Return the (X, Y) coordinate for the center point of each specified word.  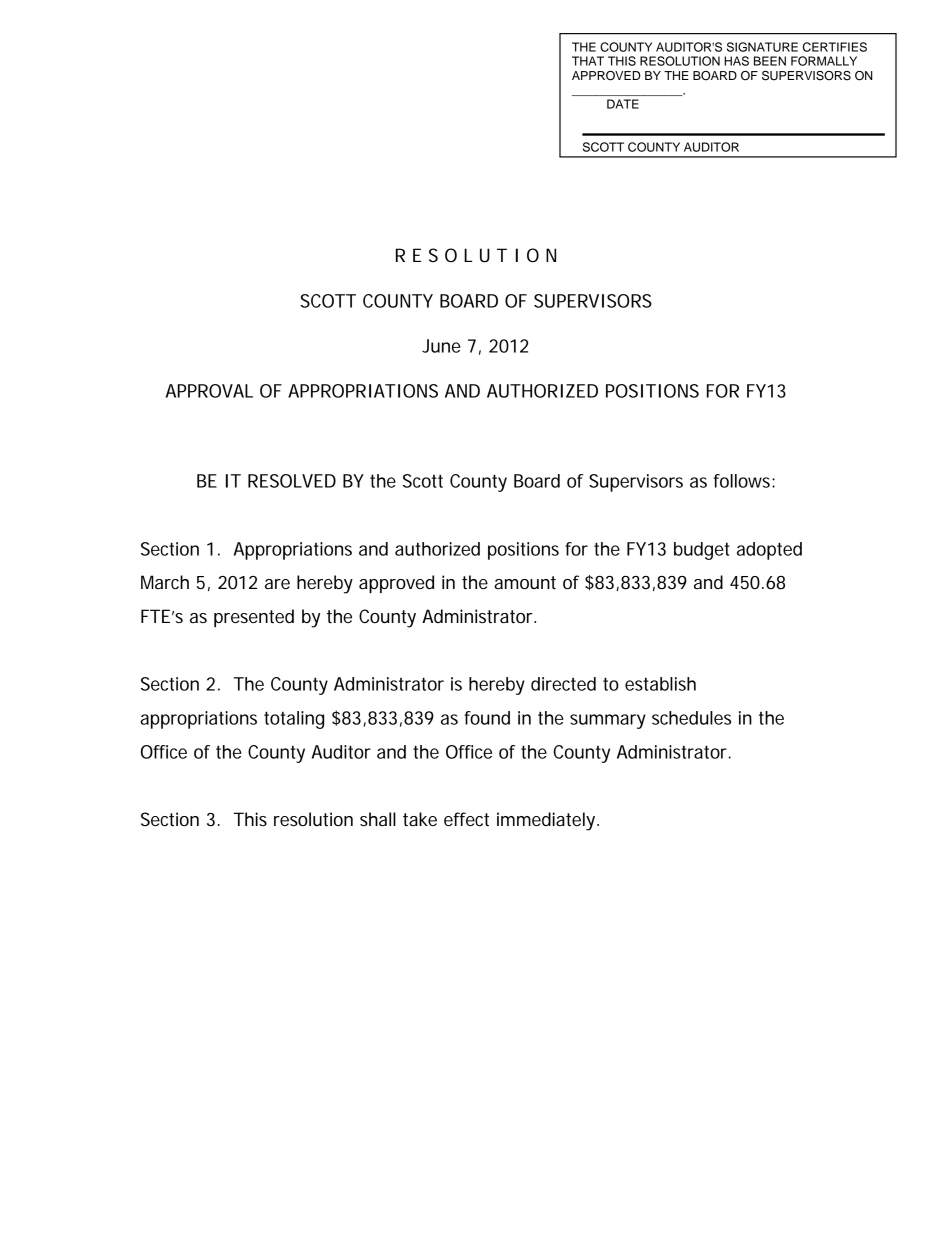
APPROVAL (209, 391)
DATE (623, 104)
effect (466, 819)
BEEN (770, 61)
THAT (588, 61)
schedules (691, 718)
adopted (769, 551)
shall (378, 819)
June (441, 346)
